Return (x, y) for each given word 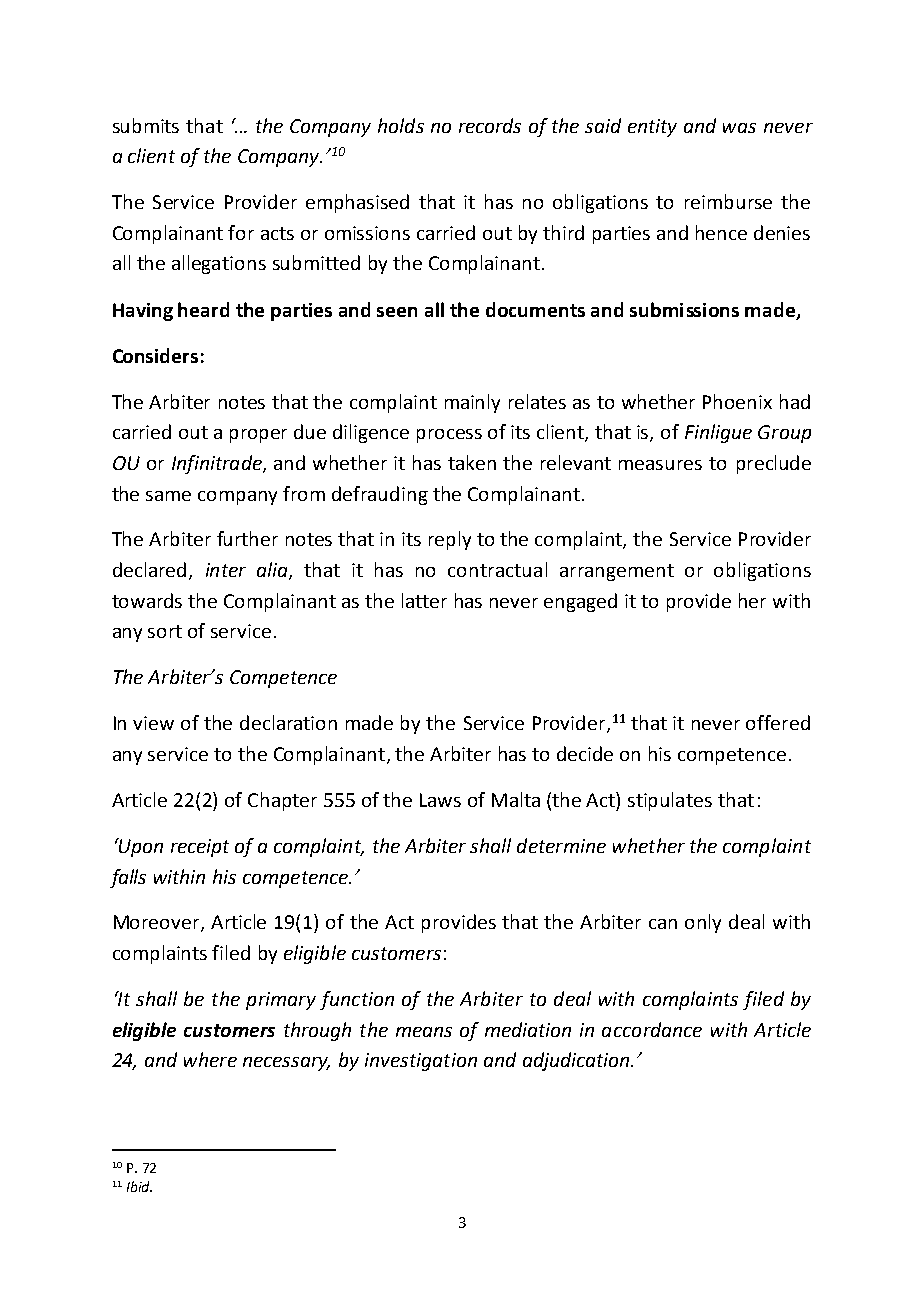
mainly (472, 403)
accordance (652, 1029)
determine (561, 845)
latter (424, 600)
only (703, 923)
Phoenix (737, 401)
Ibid (139, 1186)
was (739, 128)
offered (778, 722)
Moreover (158, 923)
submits (146, 125)
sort (165, 631)
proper (258, 436)
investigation (421, 1062)
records (490, 125)
